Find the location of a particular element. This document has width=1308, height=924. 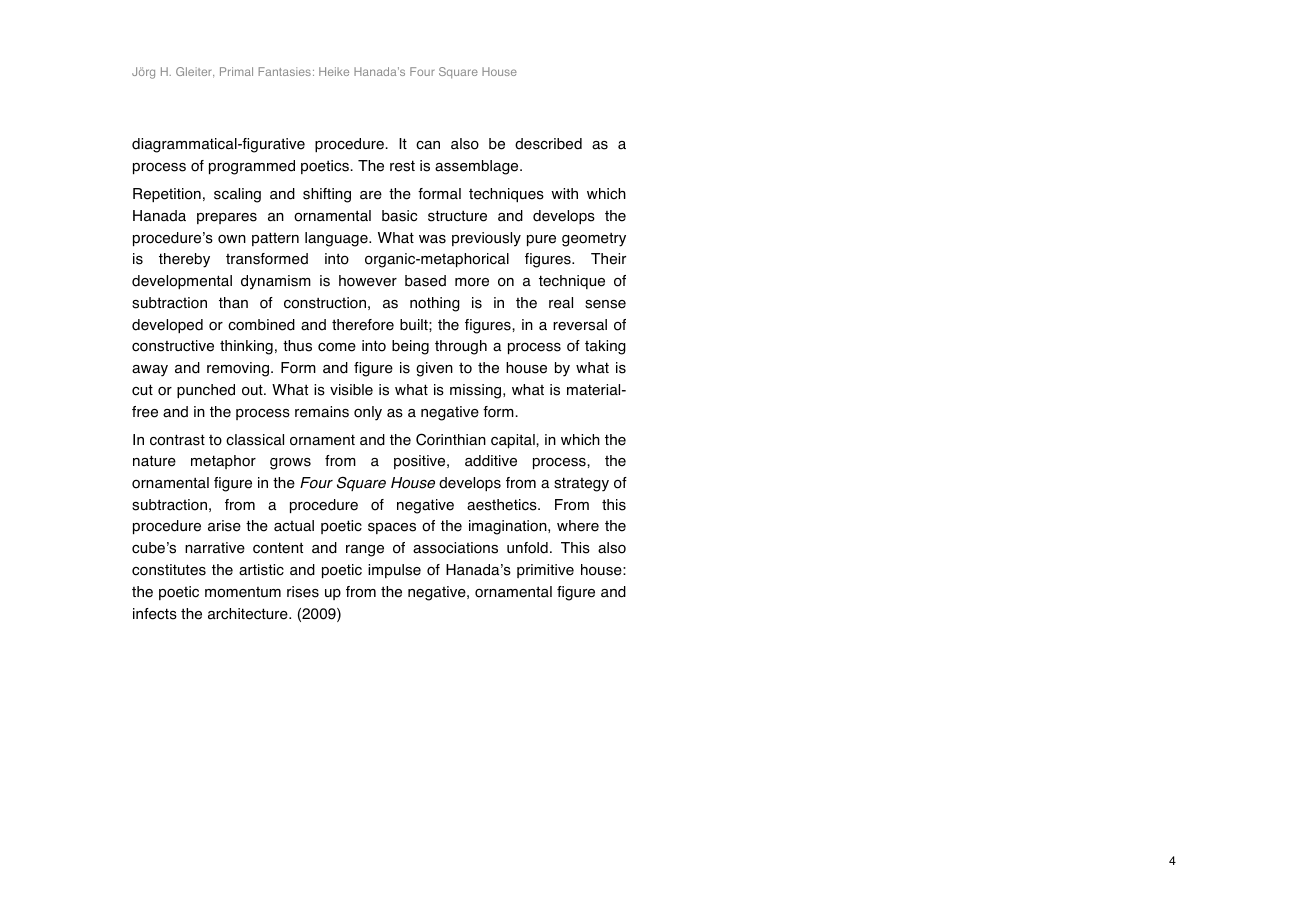

therefore is located at coordinates (363, 325).
